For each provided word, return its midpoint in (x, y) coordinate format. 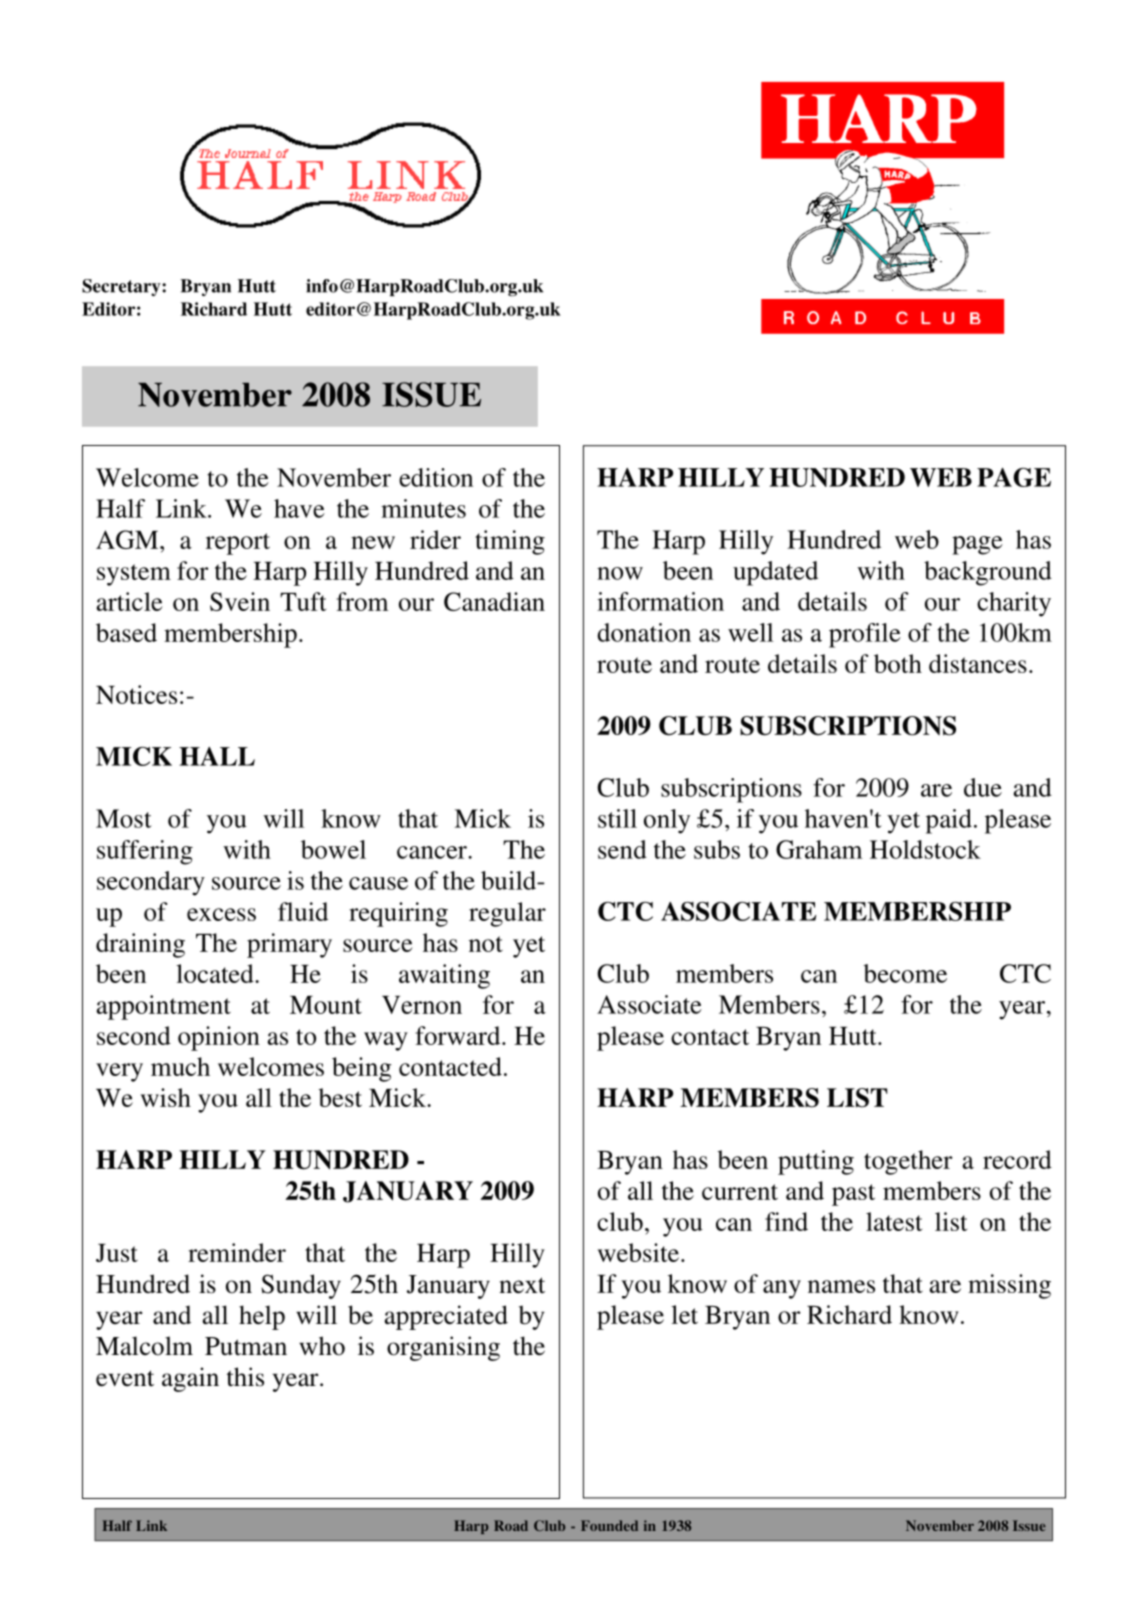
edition (436, 477)
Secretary (122, 287)
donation (644, 632)
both (898, 663)
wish (166, 1097)
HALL (217, 756)
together (908, 1162)
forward (459, 1035)
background (988, 573)
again (190, 1379)
